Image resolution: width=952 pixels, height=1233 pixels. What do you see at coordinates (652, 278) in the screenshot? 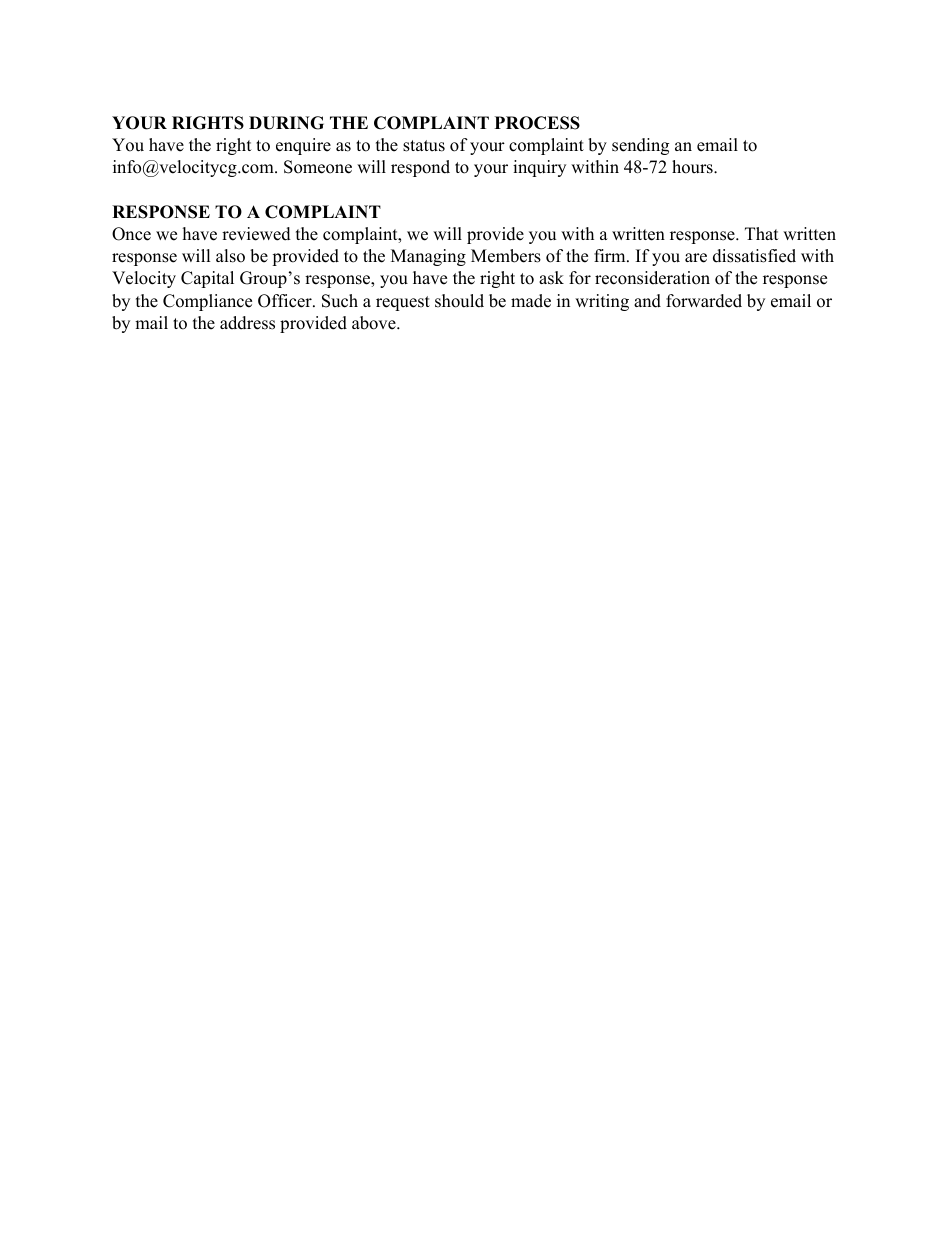
I see `reconsideration` at bounding box center [652, 278].
